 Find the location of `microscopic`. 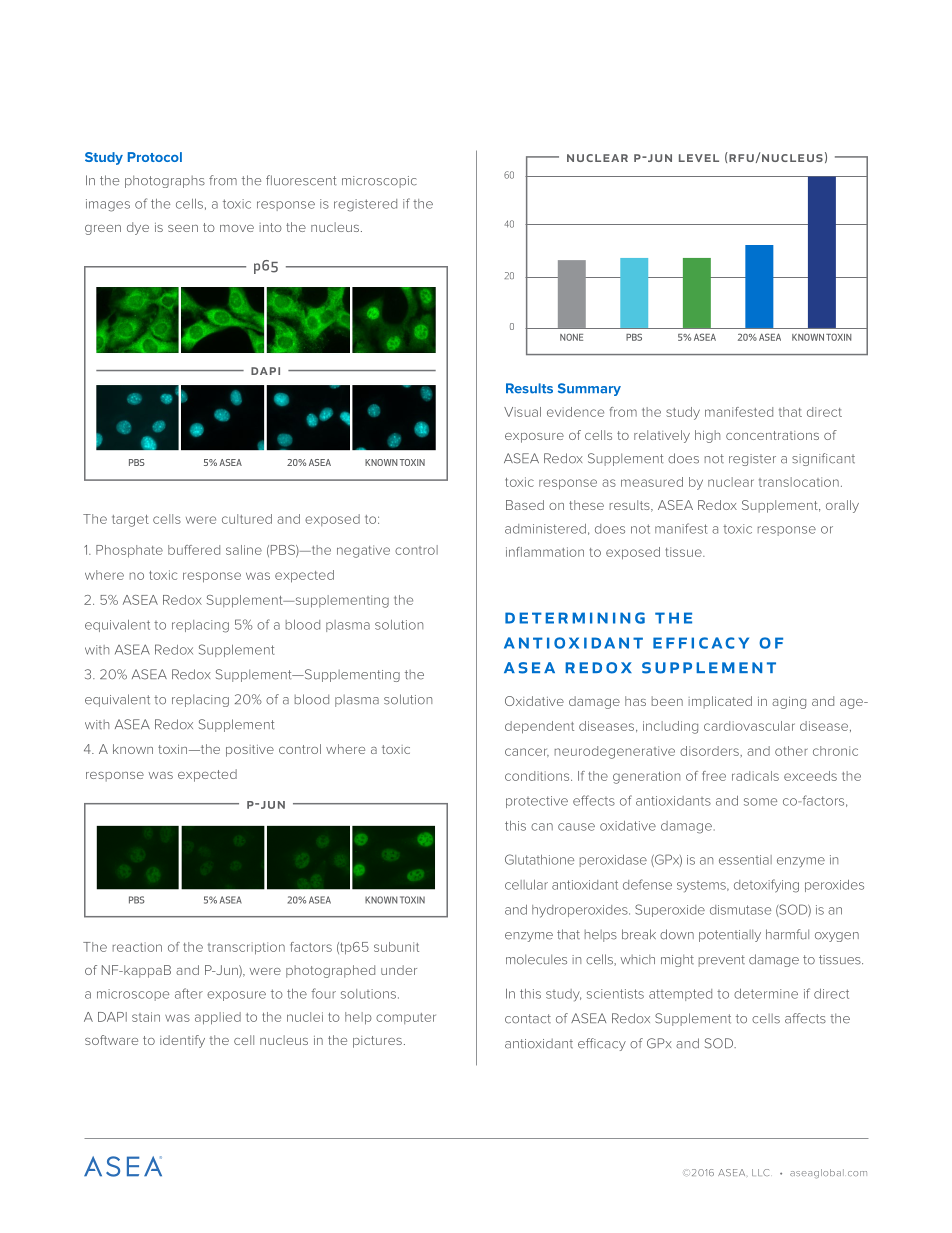

microscopic is located at coordinates (379, 182).
